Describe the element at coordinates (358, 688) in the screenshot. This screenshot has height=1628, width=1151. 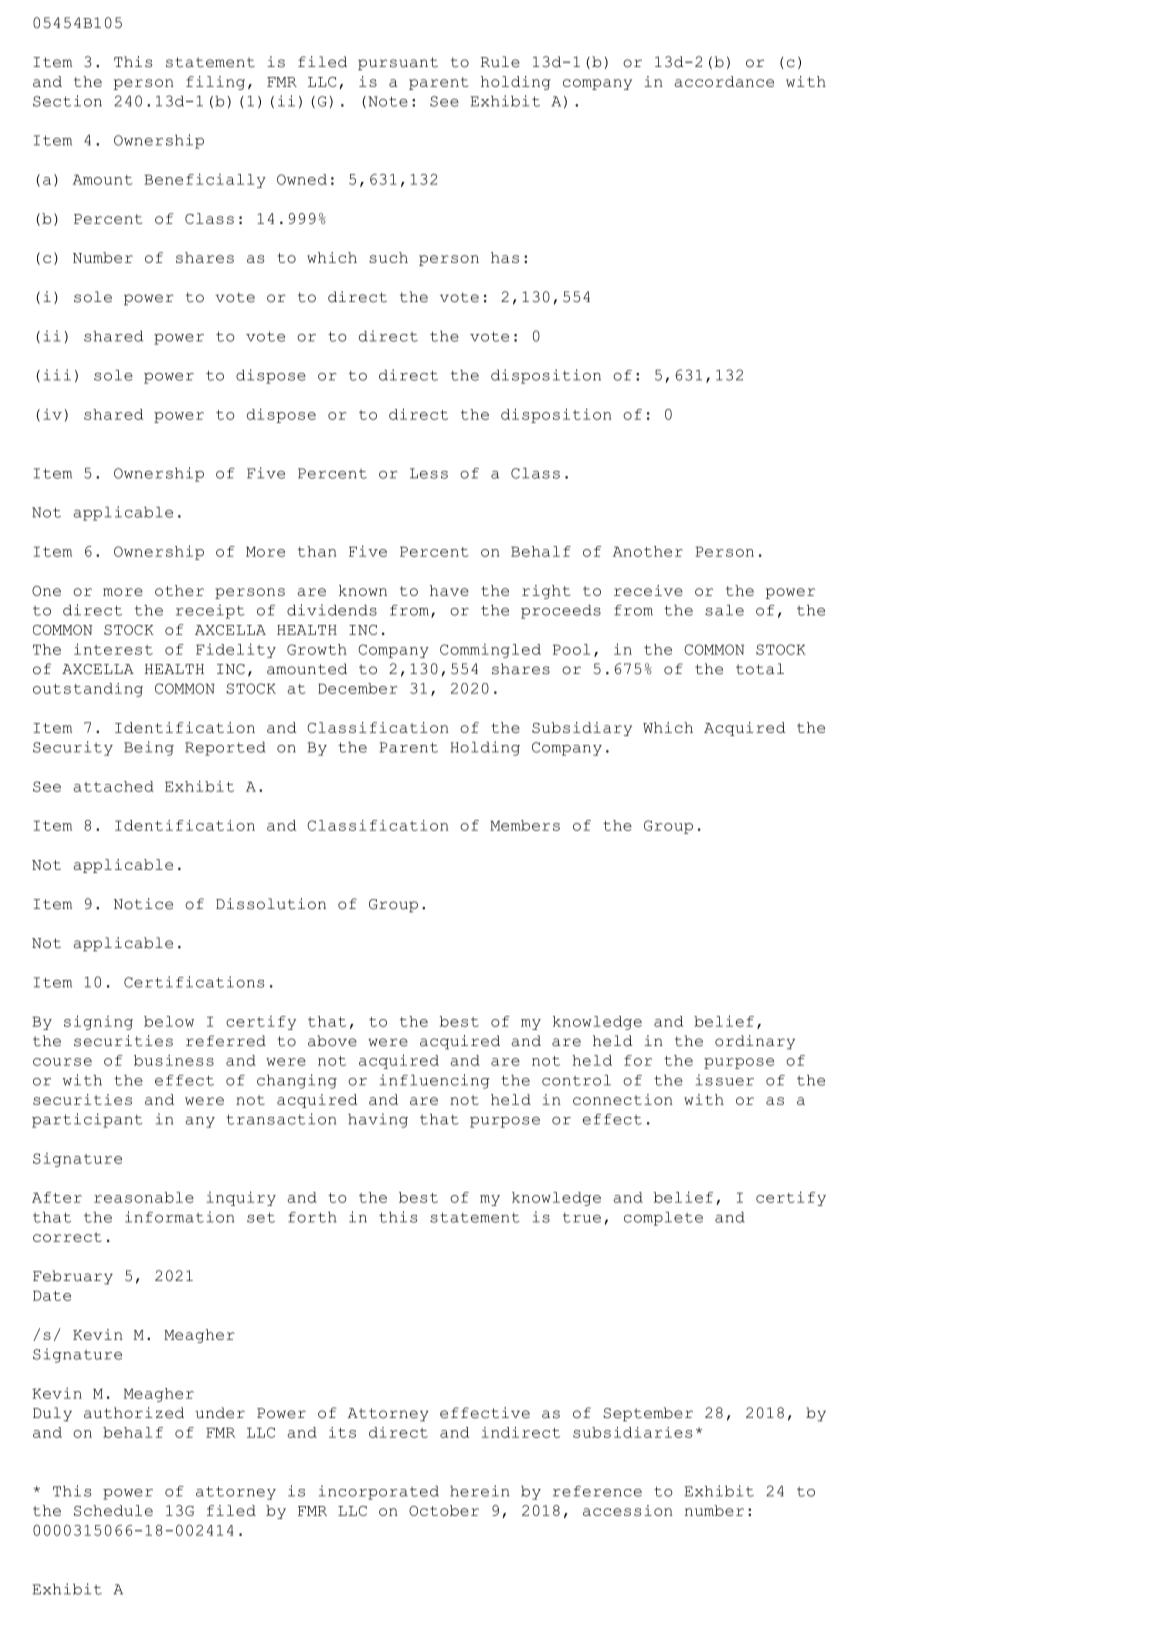
I see `December` at that location.
